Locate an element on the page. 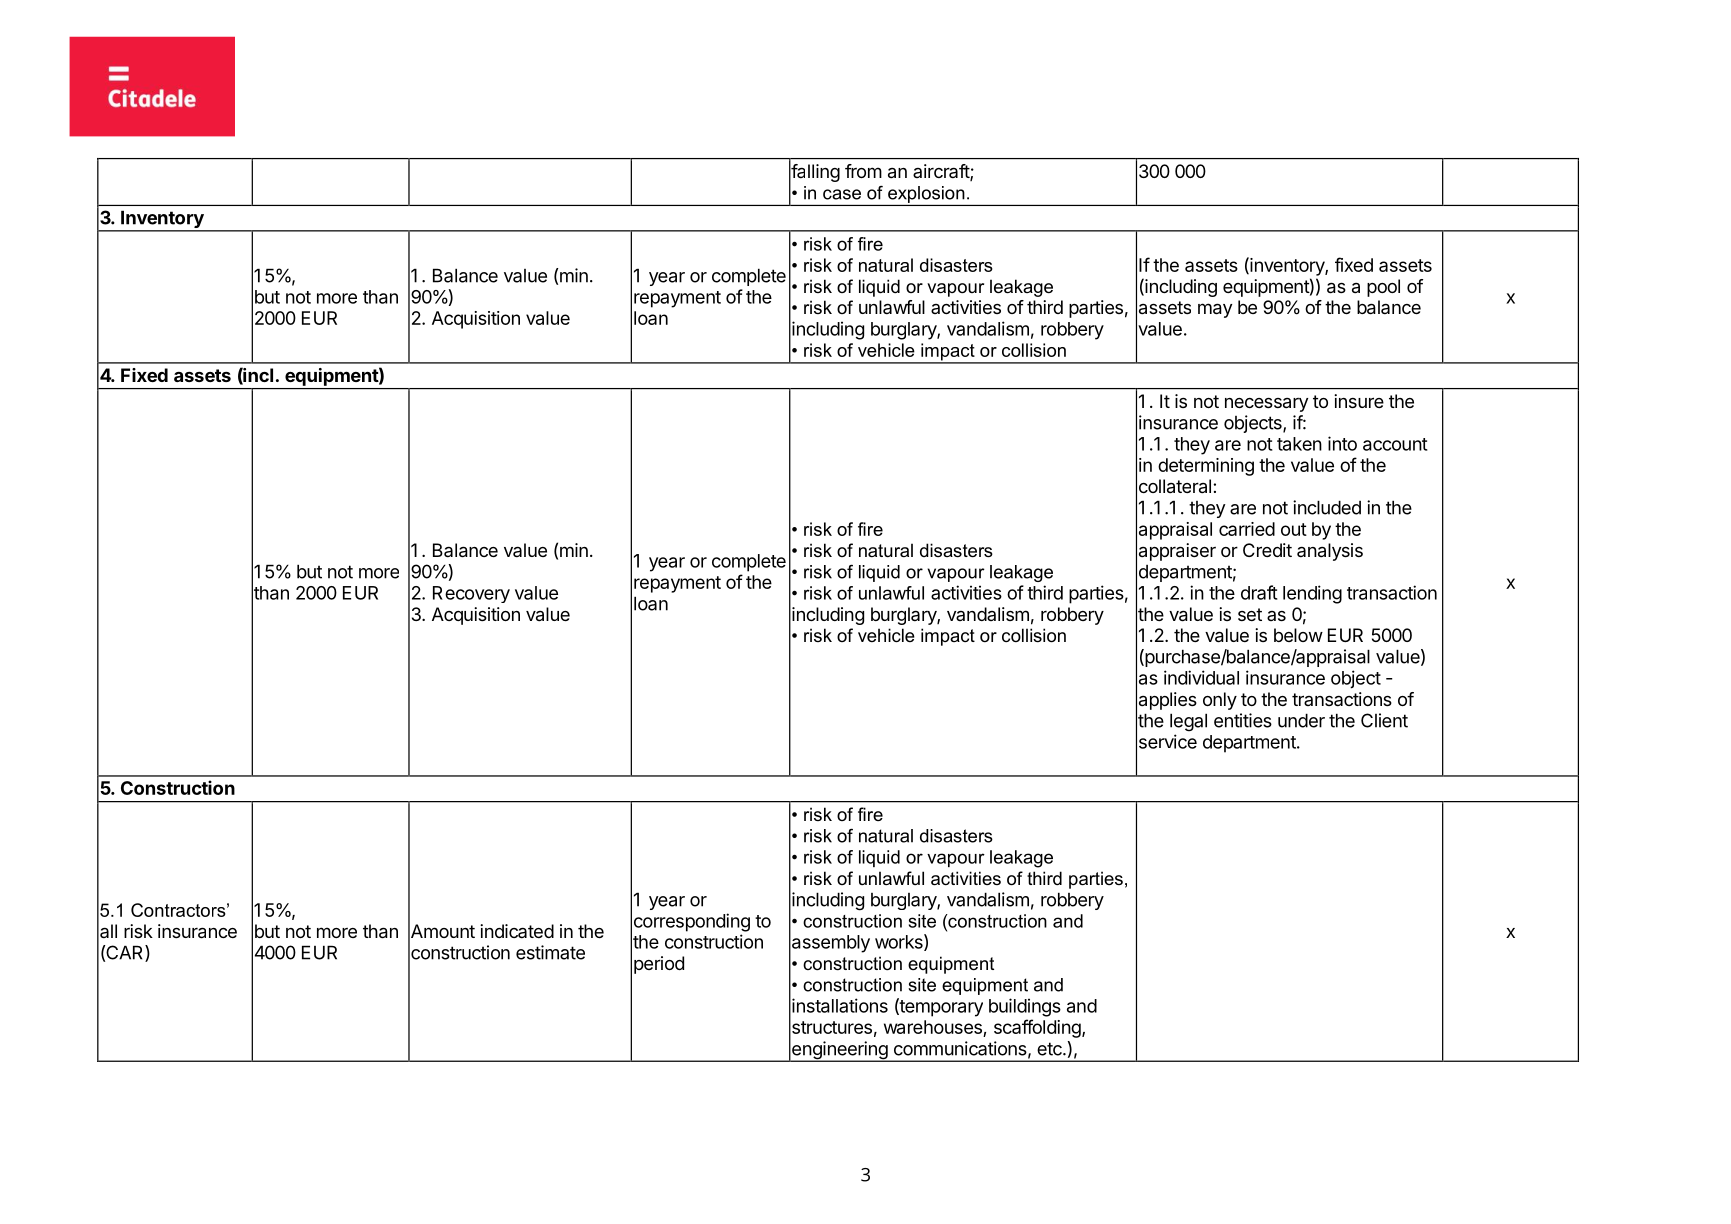 The image size is (1731, 1224). legal is located at coordinates (1188, 722).
